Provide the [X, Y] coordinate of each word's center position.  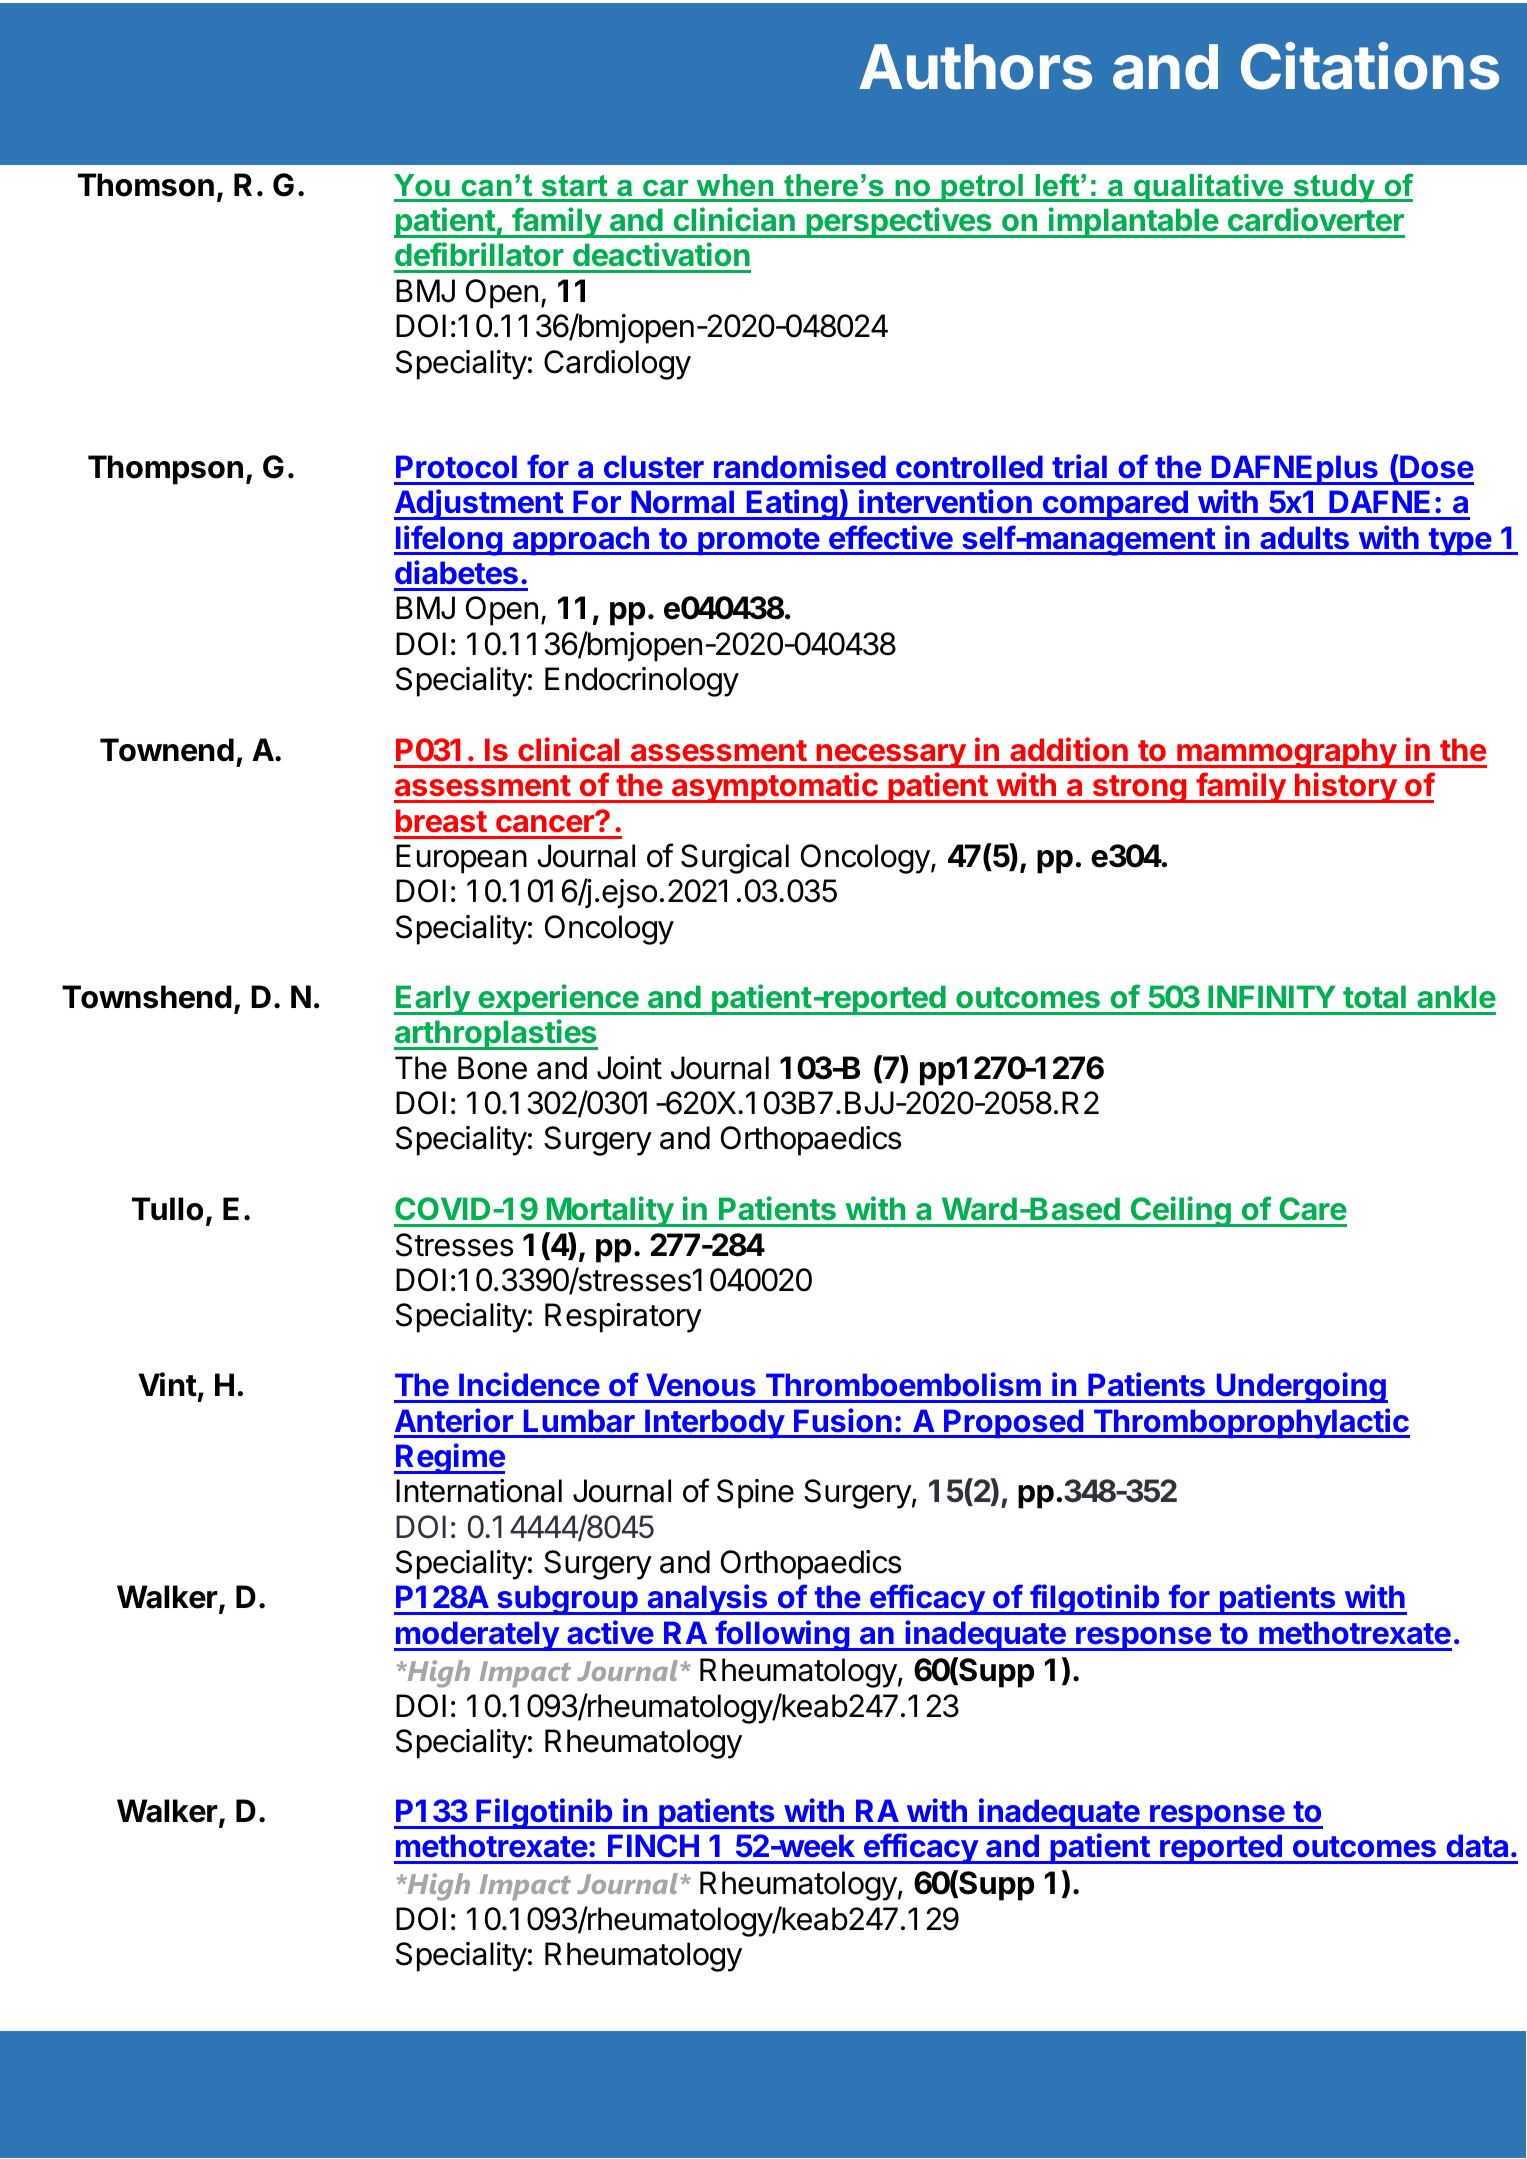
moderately [477, 1636]
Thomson [146, 185]
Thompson [165, 470]
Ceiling [1181, 1211]
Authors [975, 67]
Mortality [609, 1211]
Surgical [735, 859]
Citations [1370, 66]
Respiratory [623, 1318]
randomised [800, 466]
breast [441, 821]
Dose [1436, 466]
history [1345, 787]
